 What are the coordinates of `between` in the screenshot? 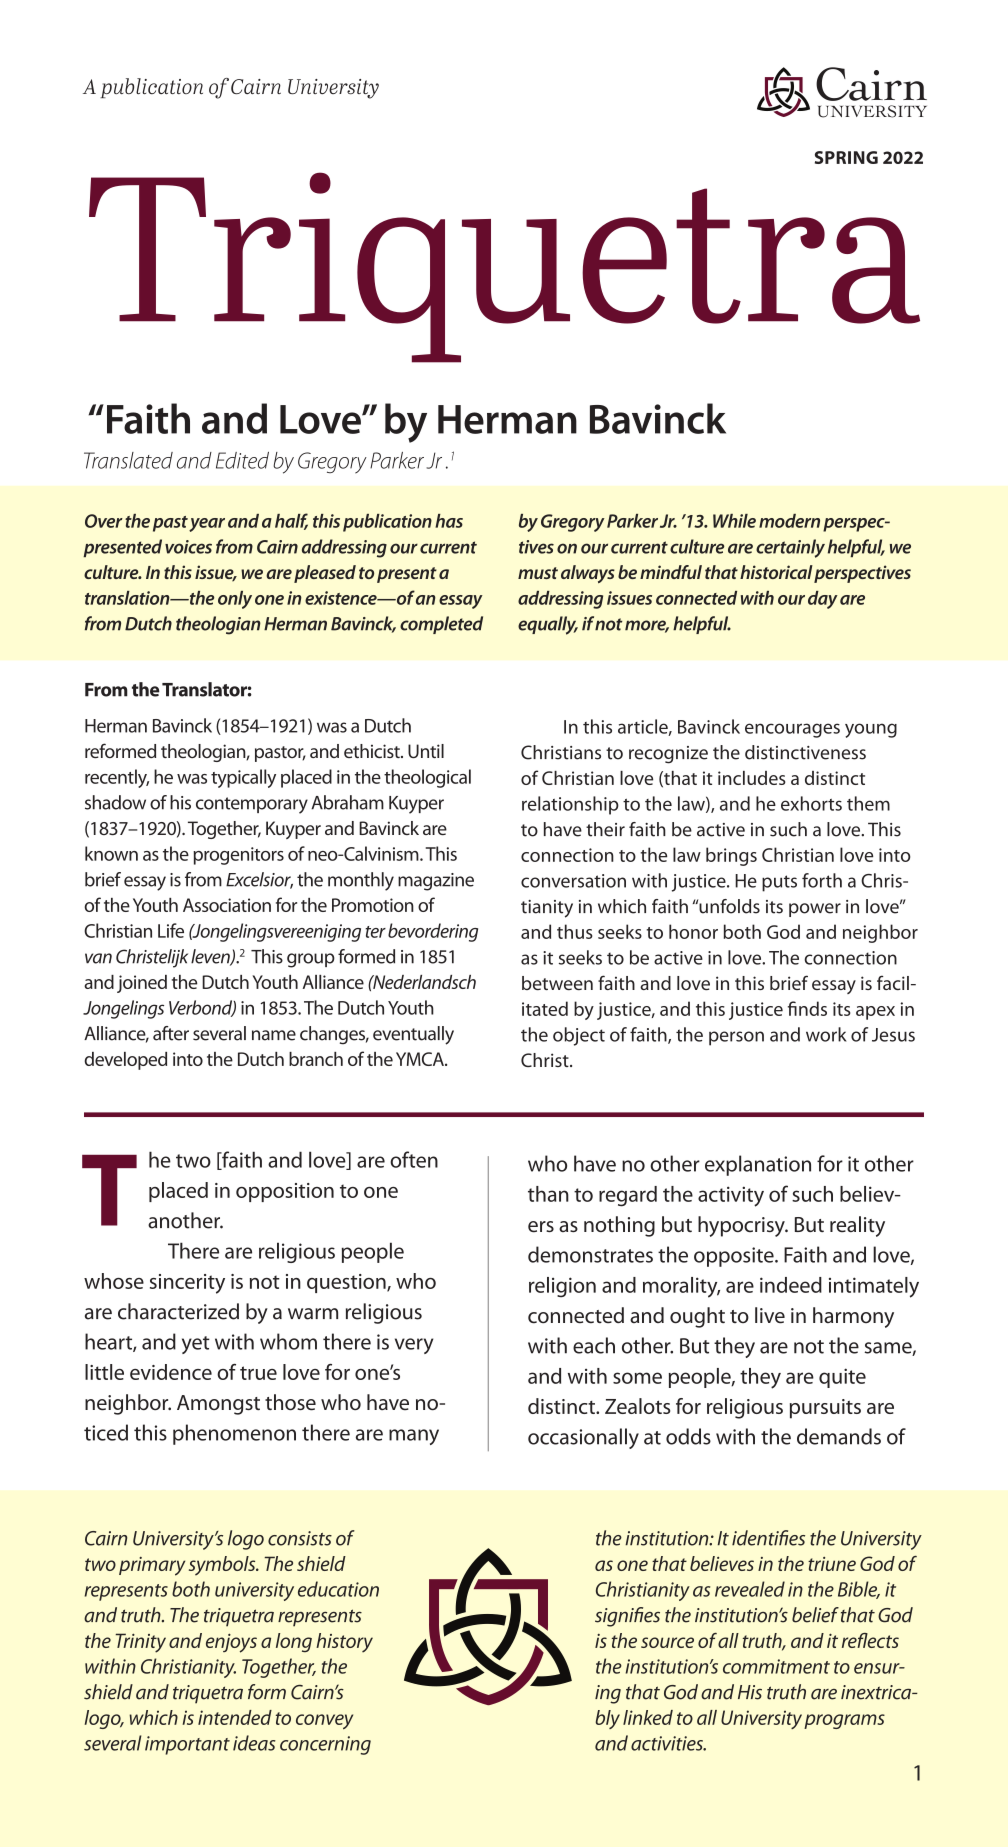 It's located at (557, 983).
